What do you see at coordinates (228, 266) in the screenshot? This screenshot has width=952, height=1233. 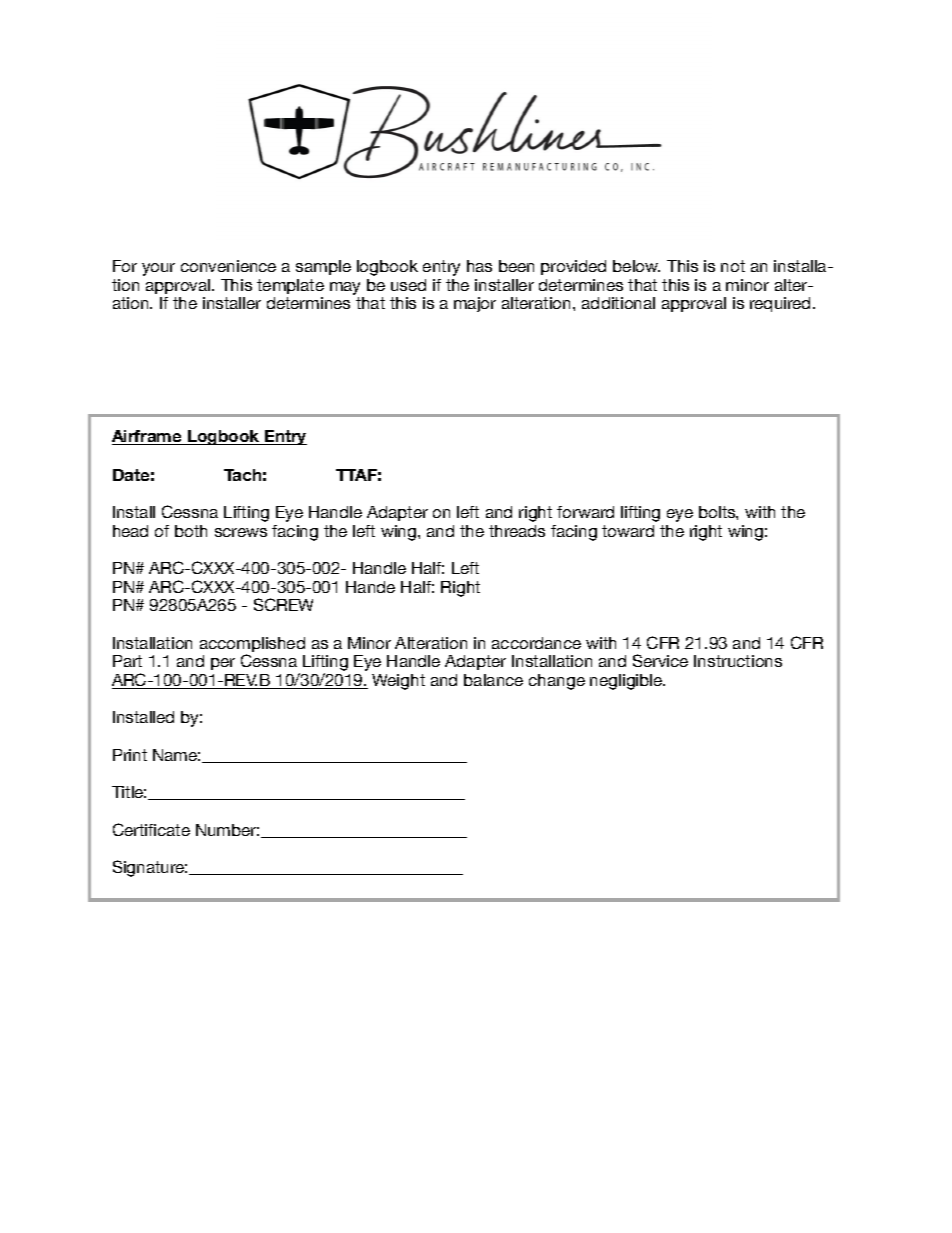 I see `convenience` at bounding box center [228, 266].
